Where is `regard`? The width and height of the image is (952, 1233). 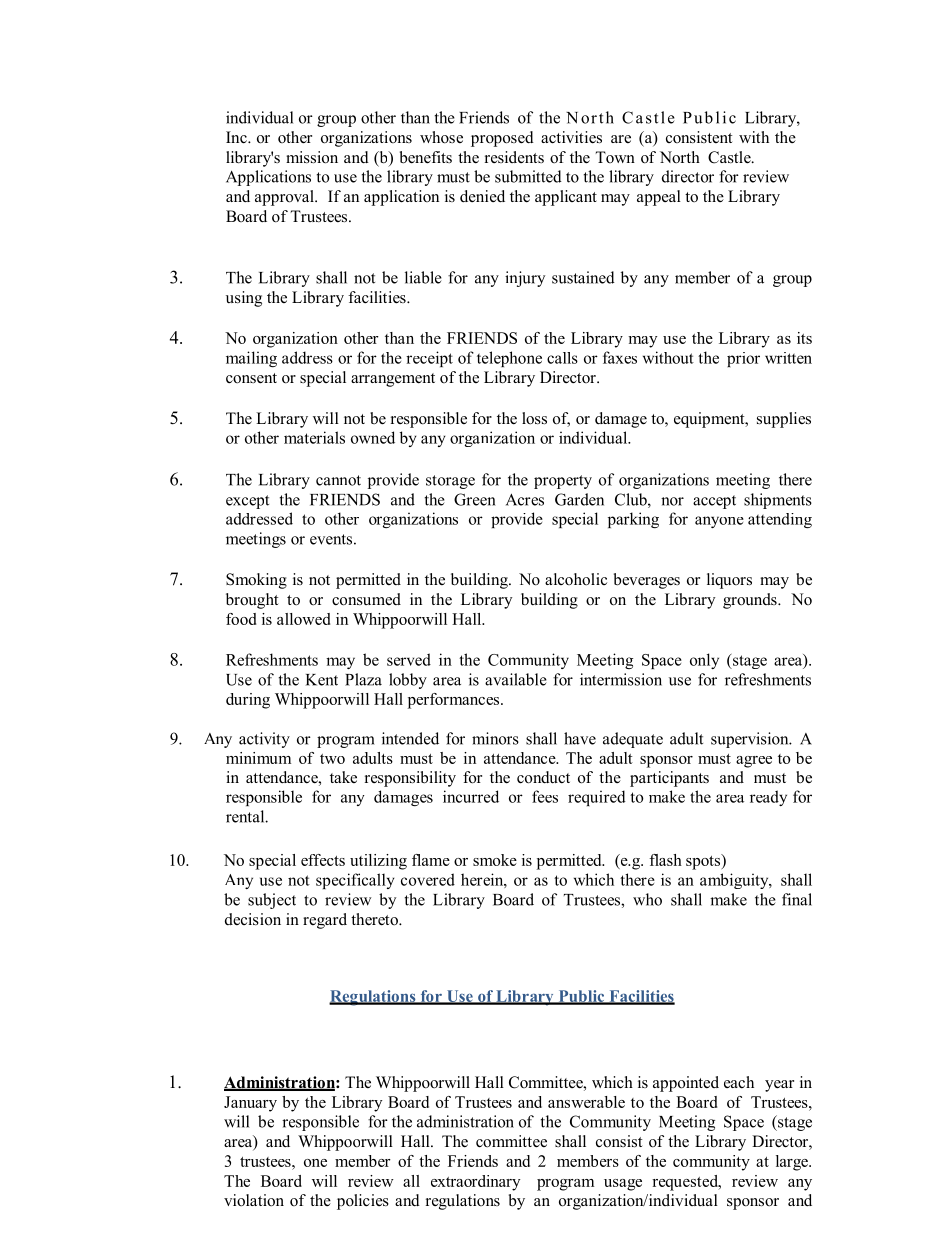
regard is located at coordinates (325, 921).
